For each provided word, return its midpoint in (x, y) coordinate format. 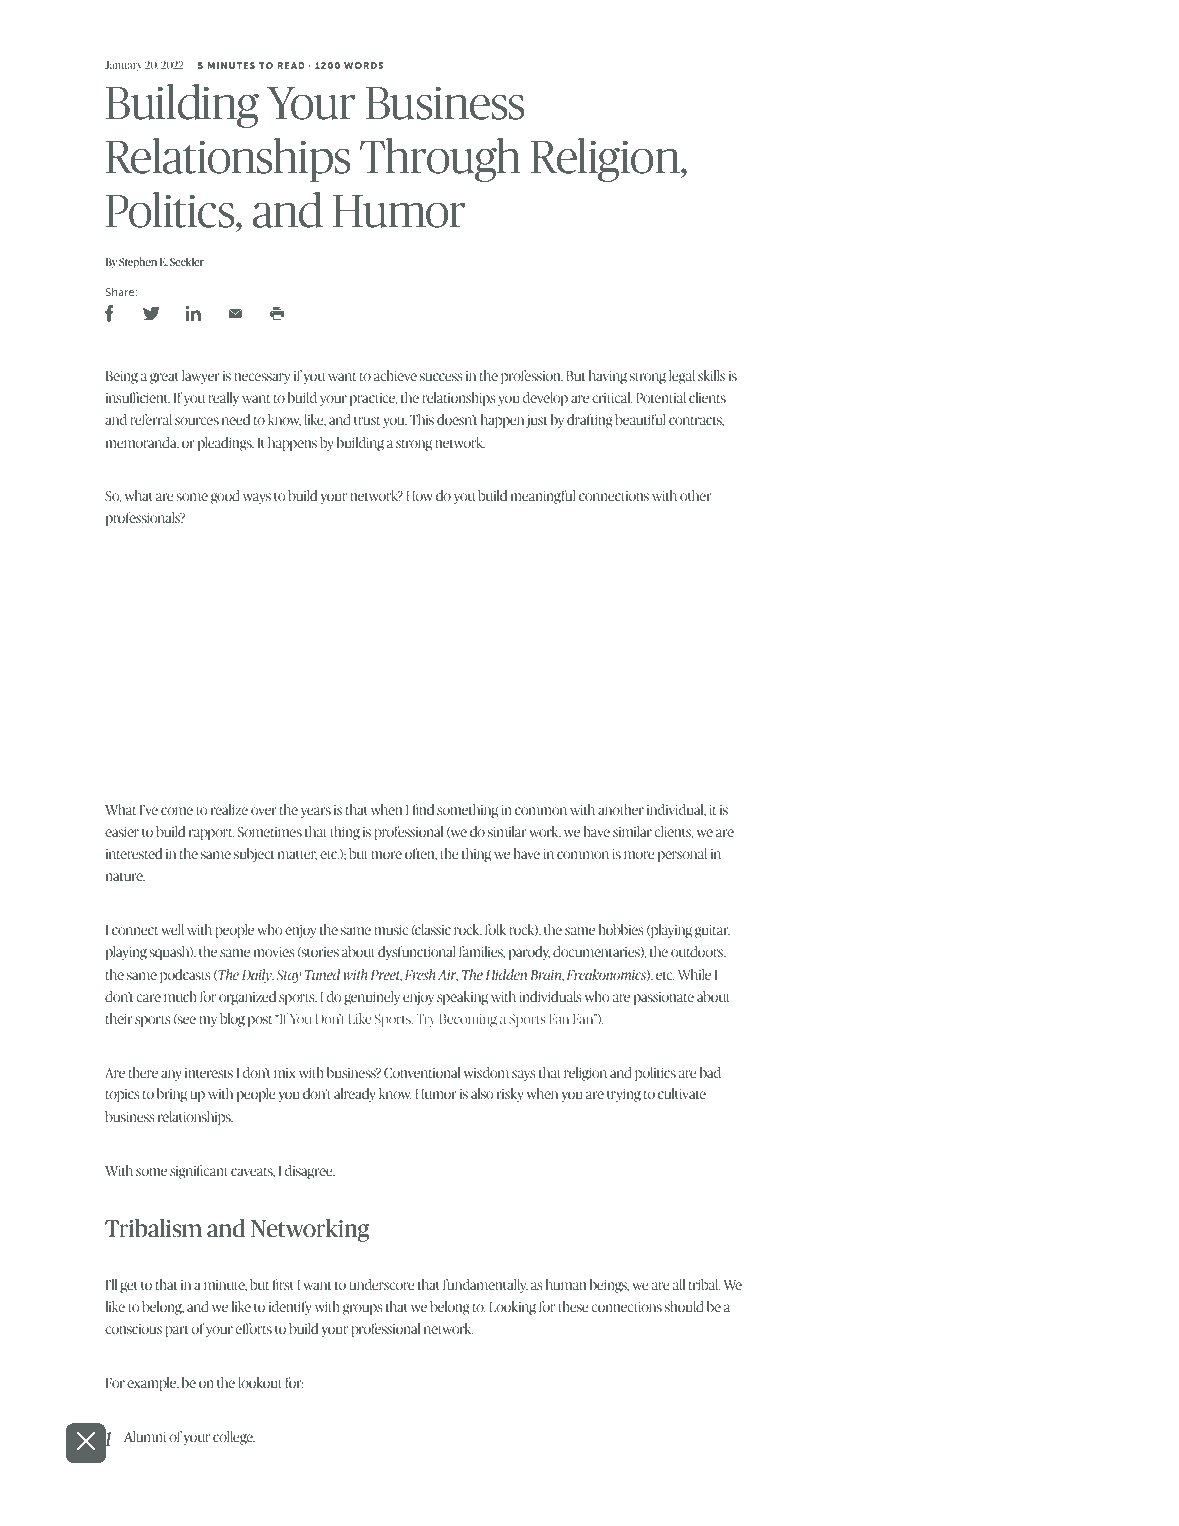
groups (362, 1309)
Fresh (420, 974)
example (153, 1384)
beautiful (640, 419)
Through (440, 160)
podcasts (185, 976)
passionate (664, 998)
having (608, 377)
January (123, 66)
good (225, 497)
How (419, 496)
